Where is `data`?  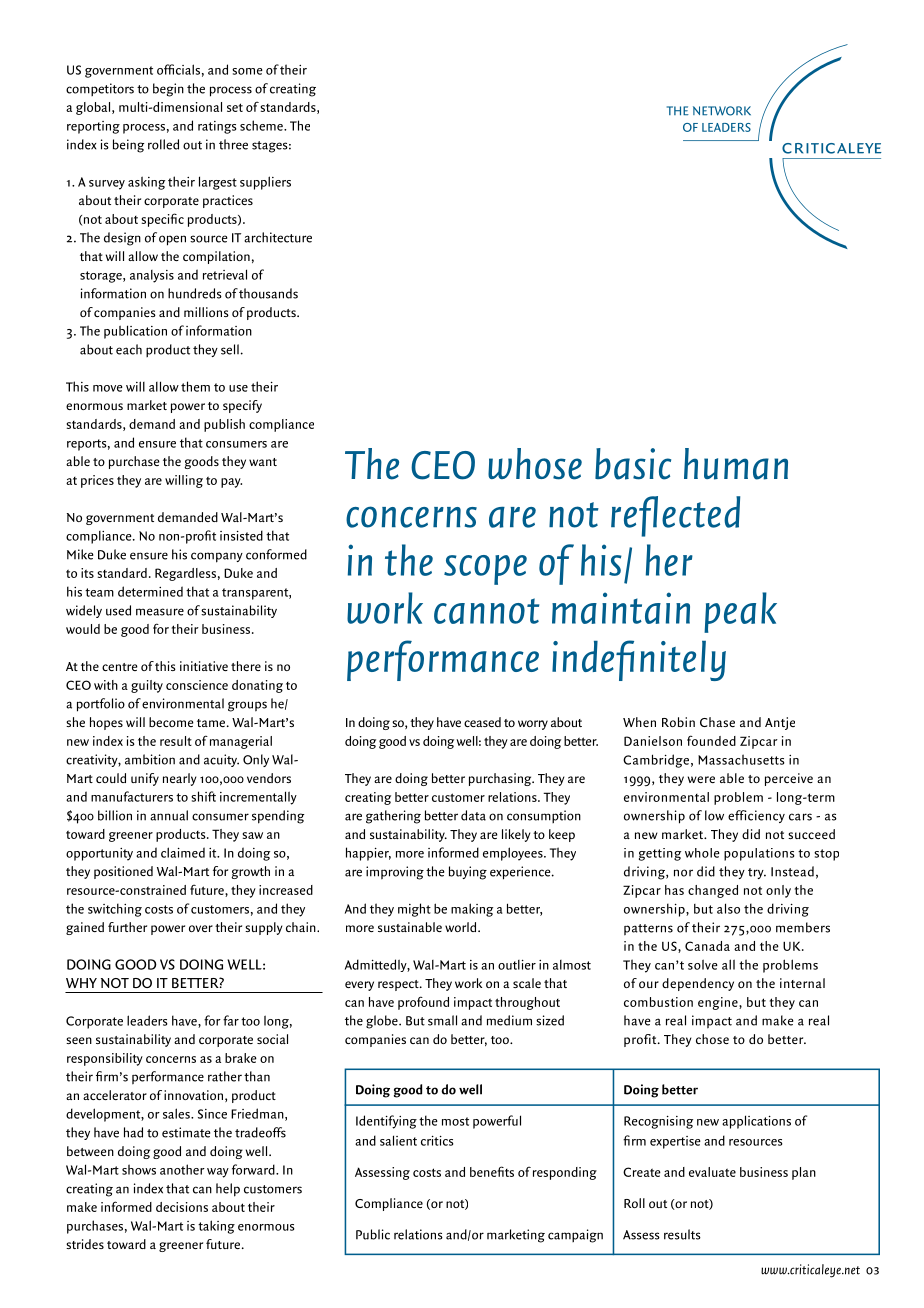 data is located at coordinates (473, 815).
